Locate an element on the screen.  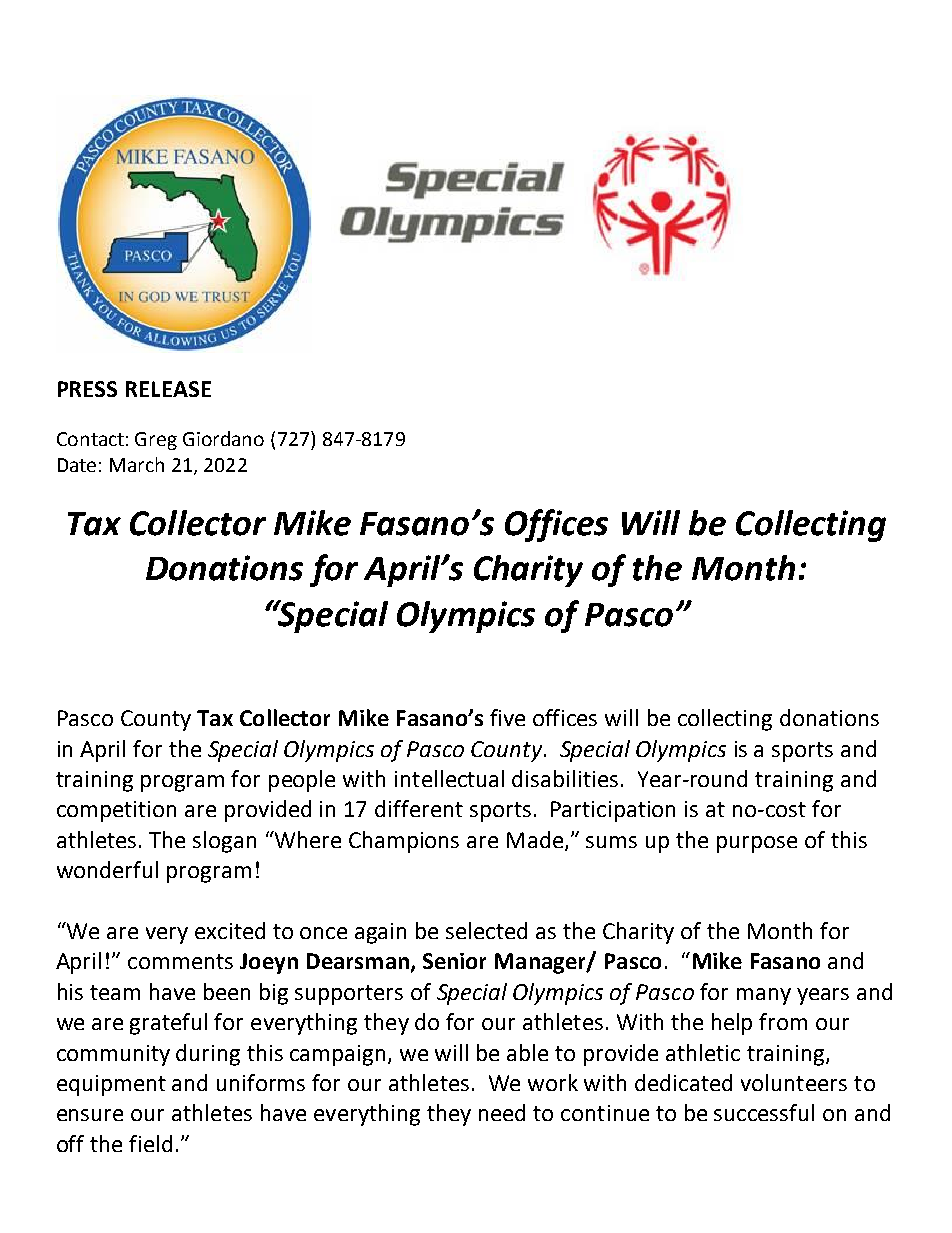
competition is located at coordinates (116, 811).
